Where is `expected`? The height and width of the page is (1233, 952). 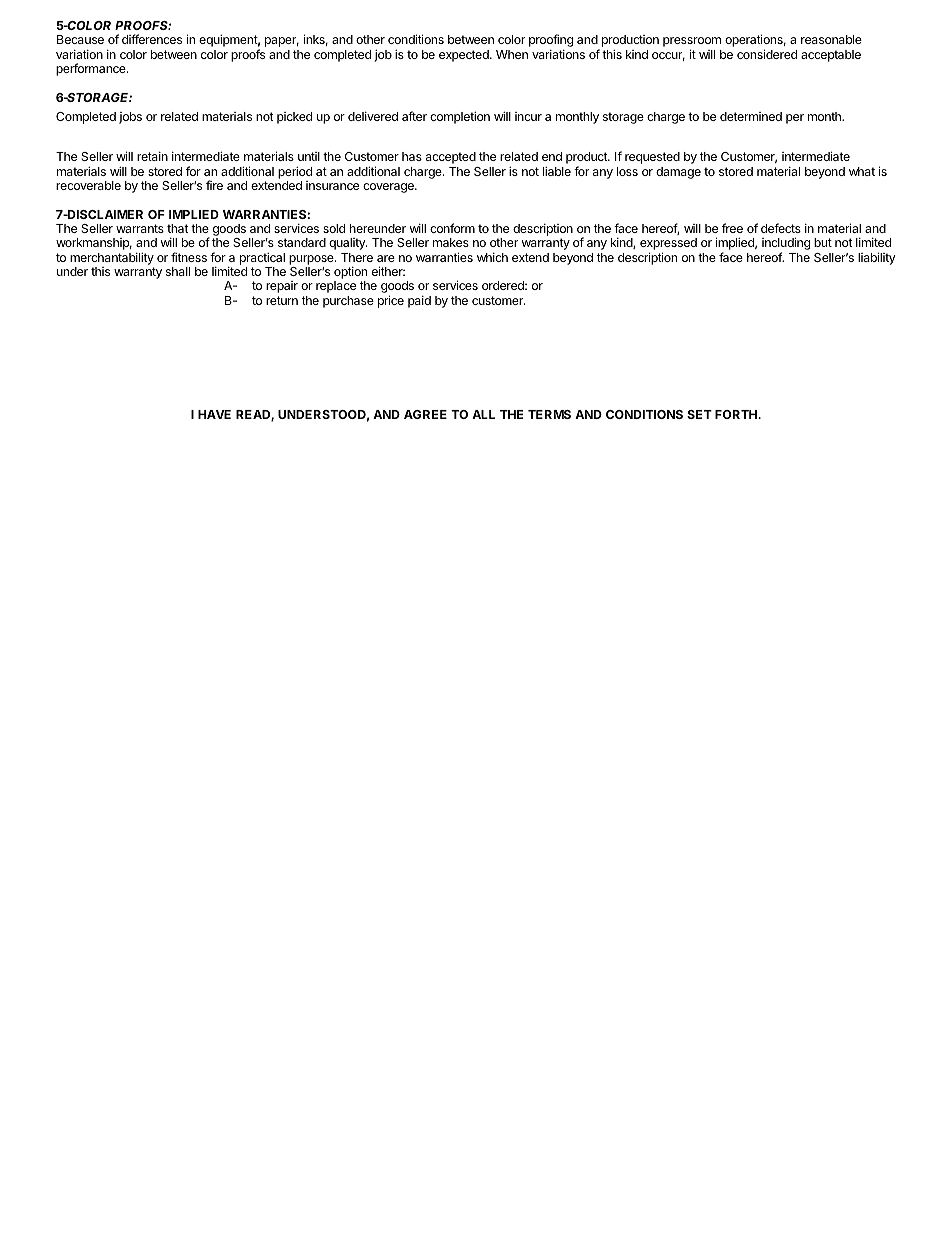 expected is located at coordinates (465, 56).
